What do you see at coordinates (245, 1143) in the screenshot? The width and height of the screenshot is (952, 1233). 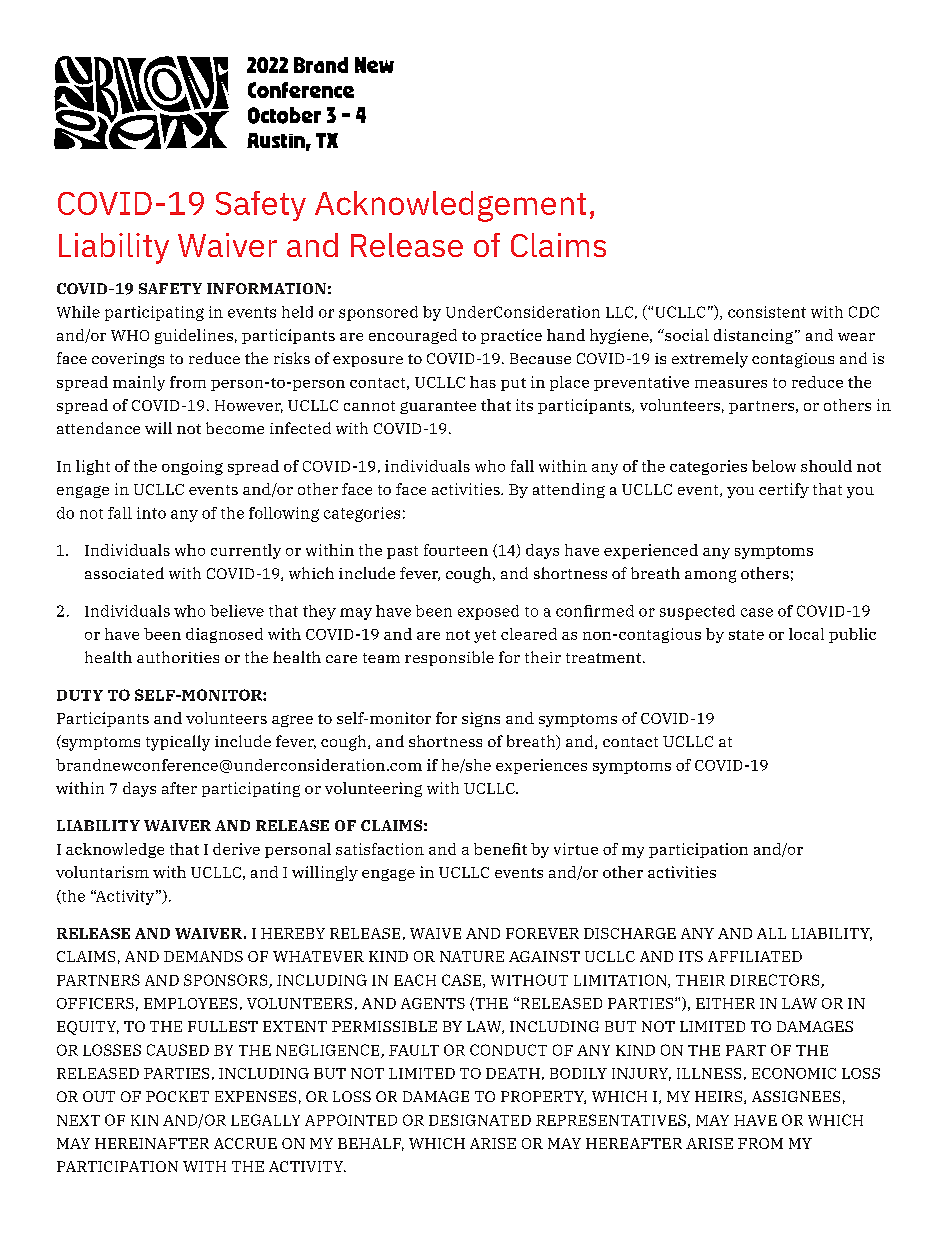 I see `ACCRUE` at bounding box center [245, 1143].
